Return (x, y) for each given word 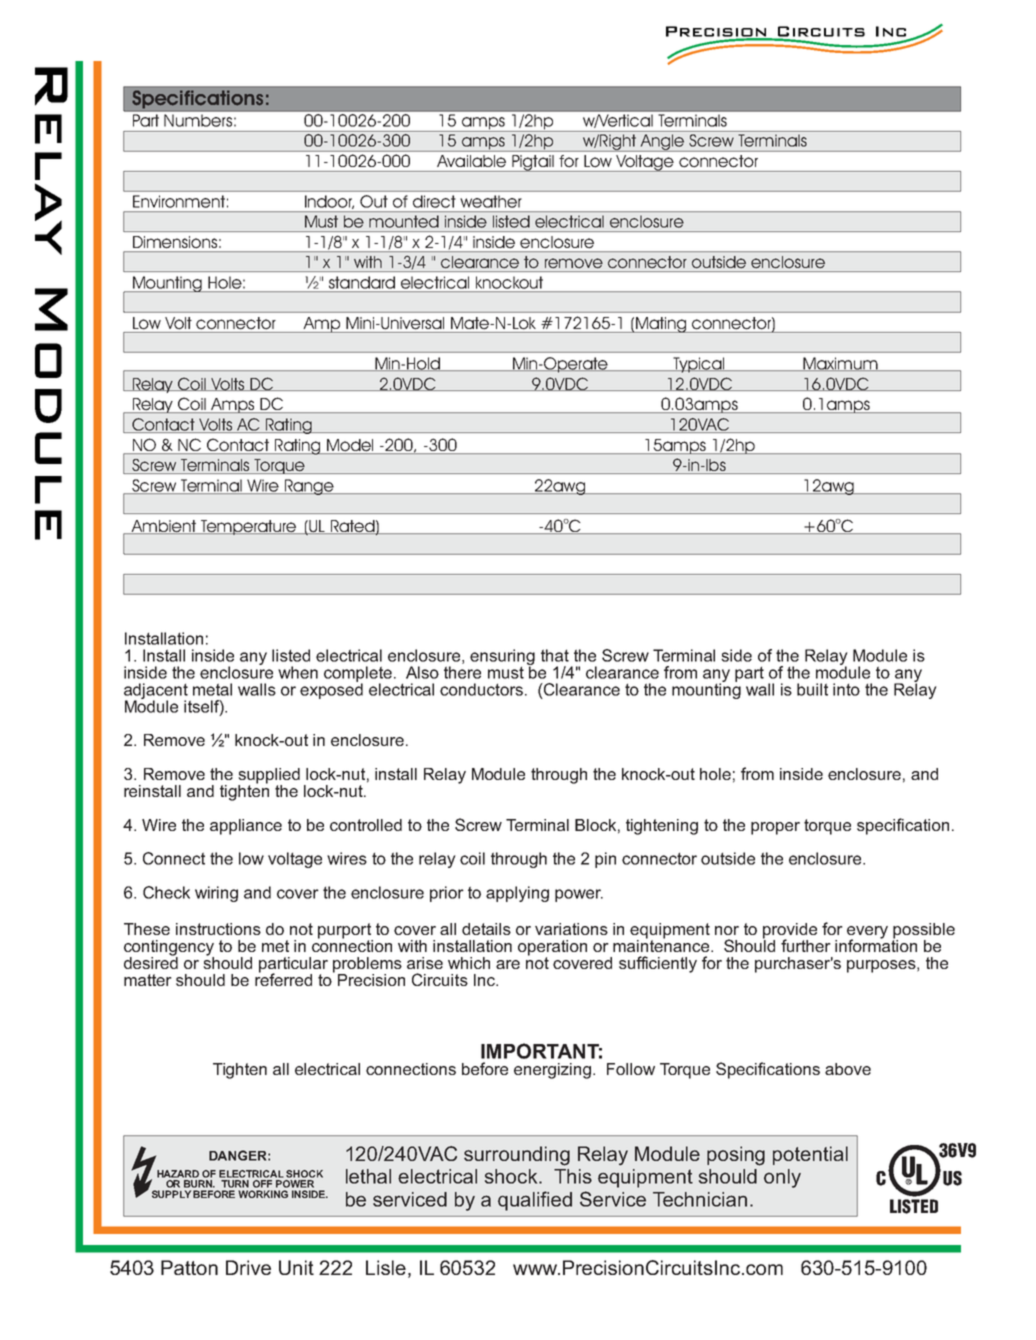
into (846, 689)
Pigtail (533, 163)
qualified (535, 1201)
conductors (481, 689)
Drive (248, 1267)
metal (212, 689)
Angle (662, 143)
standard (362, 282)
